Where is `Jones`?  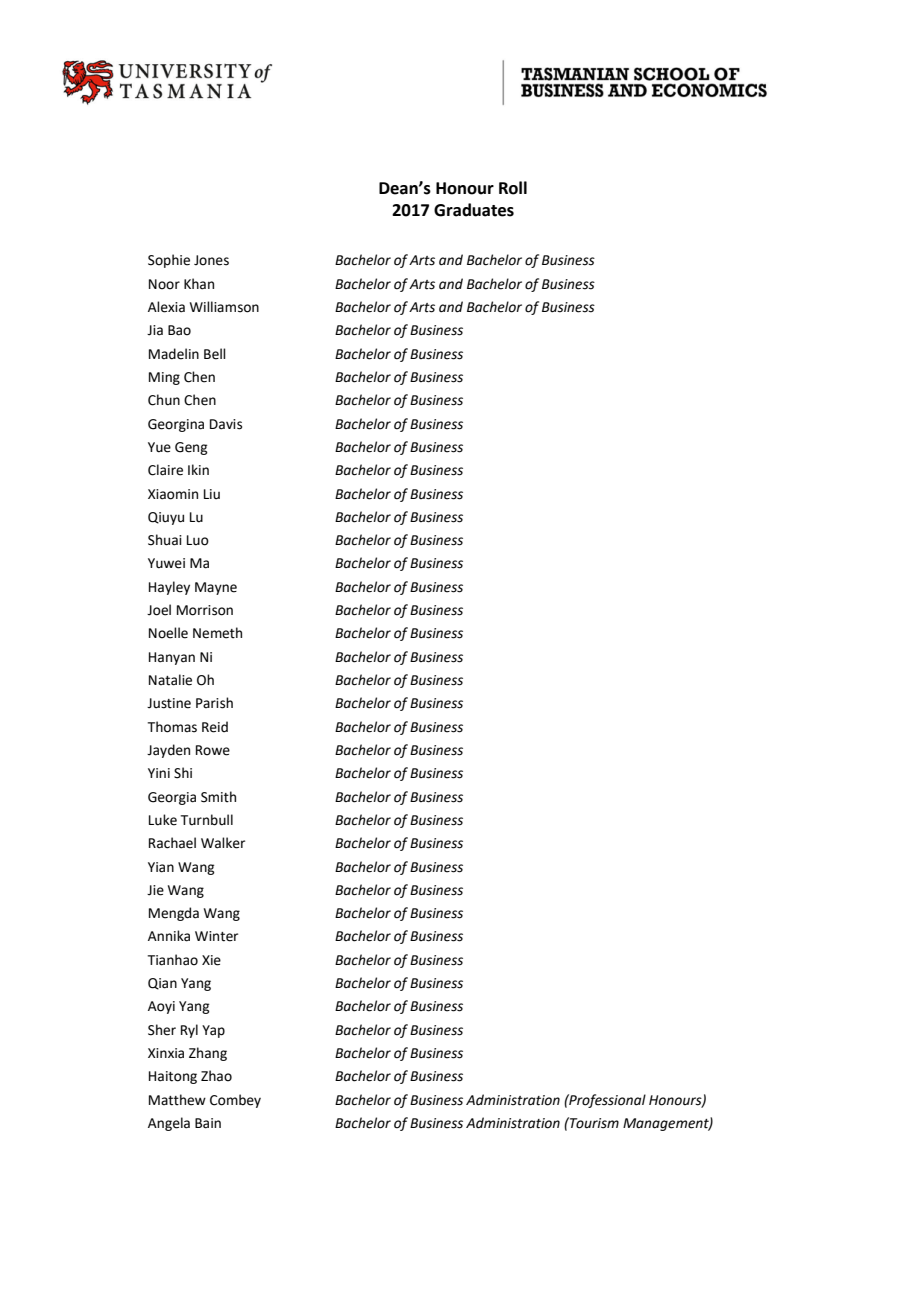
Jones is located at coordinates (211, 260).
